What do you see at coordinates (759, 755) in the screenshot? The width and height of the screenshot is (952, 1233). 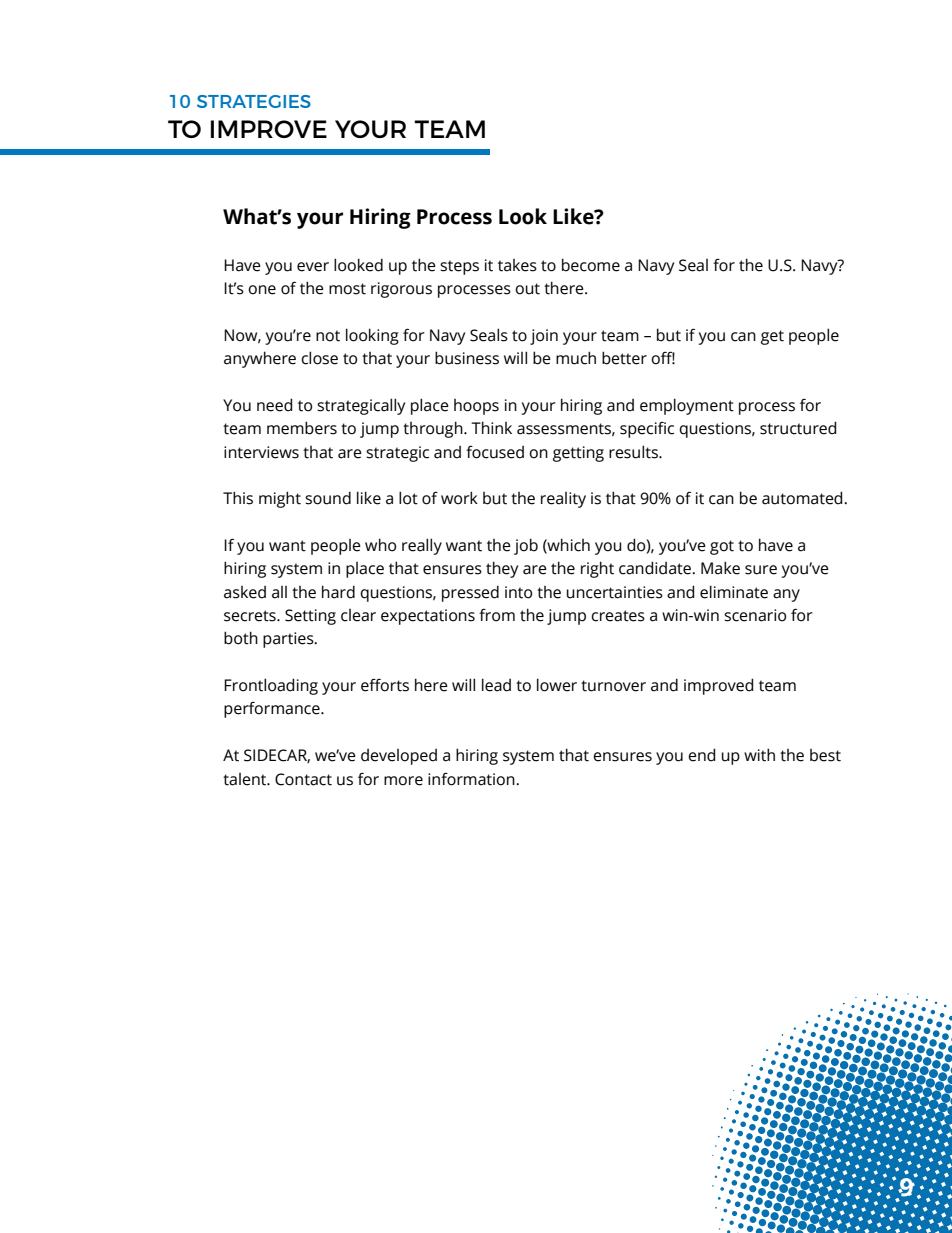 I see `with` at bounding box center [759, 755].
